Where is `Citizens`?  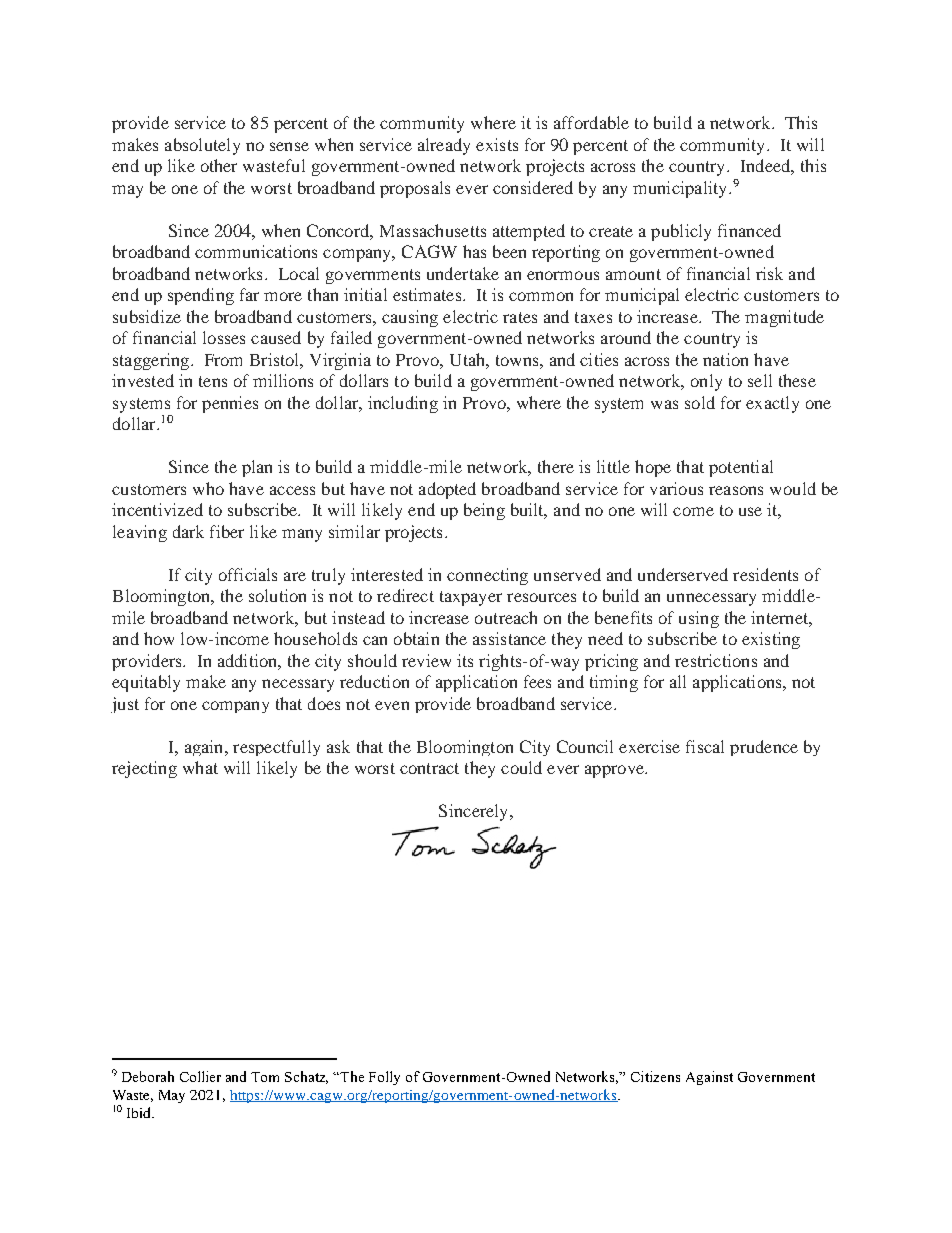 Citizens is located at coordinates (655, 1076).
